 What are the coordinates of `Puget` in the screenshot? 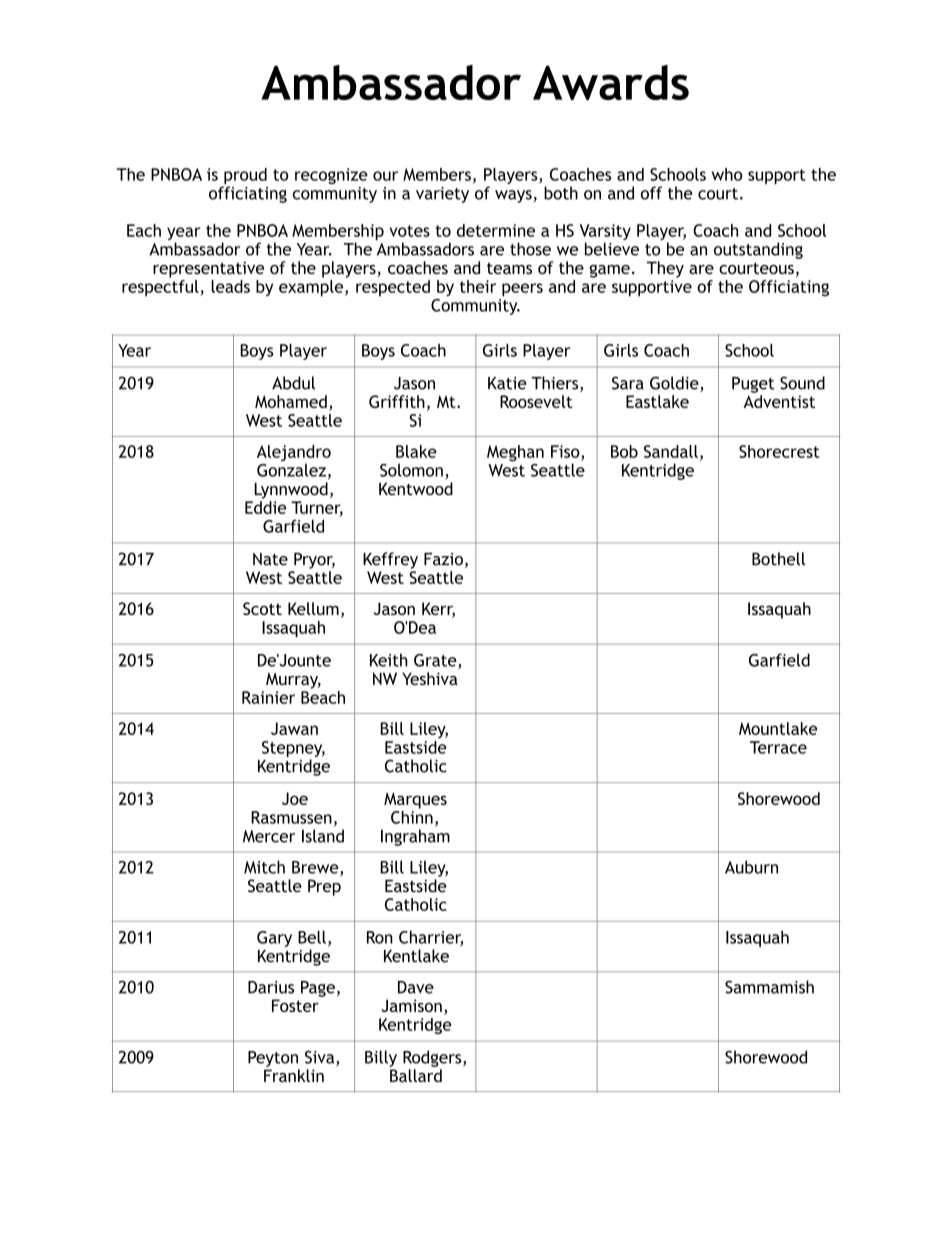 It's located at (753, 385).
